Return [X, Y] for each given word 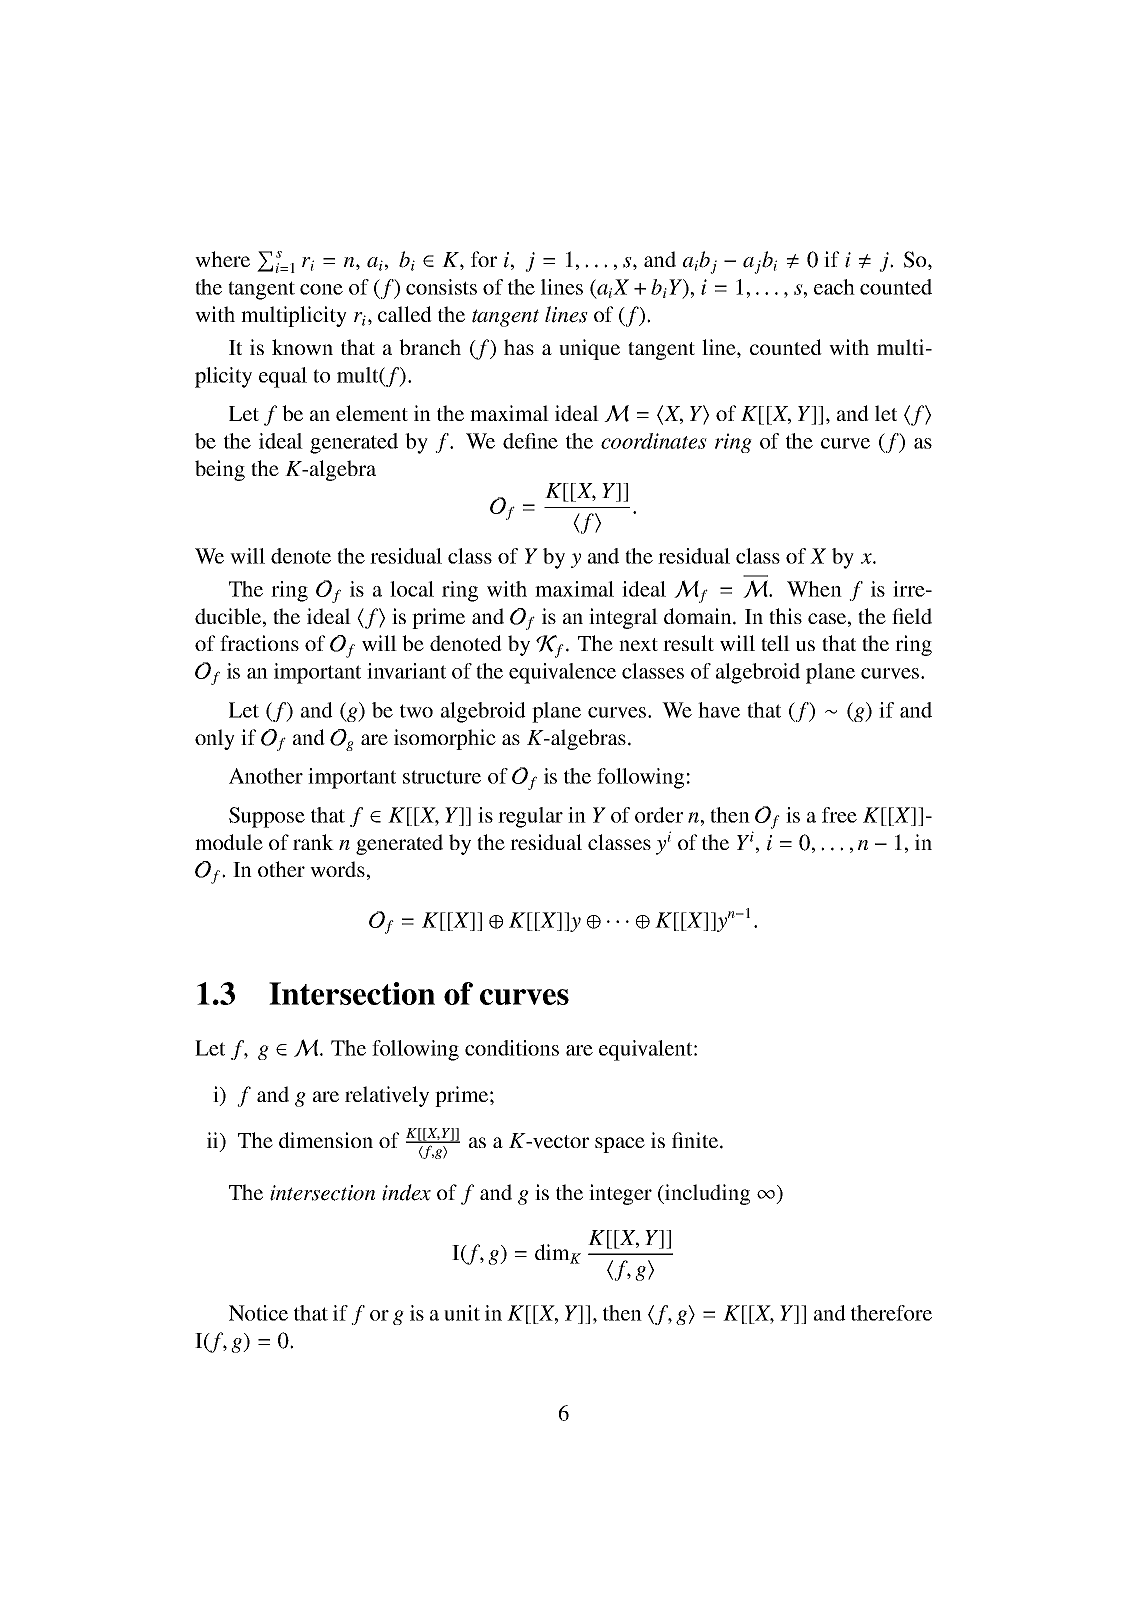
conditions [512, 1048]
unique [589, 349]
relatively [387, 1096]
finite [695, 1140]
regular [530, 817]
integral [623, 618]
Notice [258, 1313]
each [834, 287]
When [814, 589]
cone [321, 289]
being [220, 470]
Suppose [267, 817]
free [839, 815]
